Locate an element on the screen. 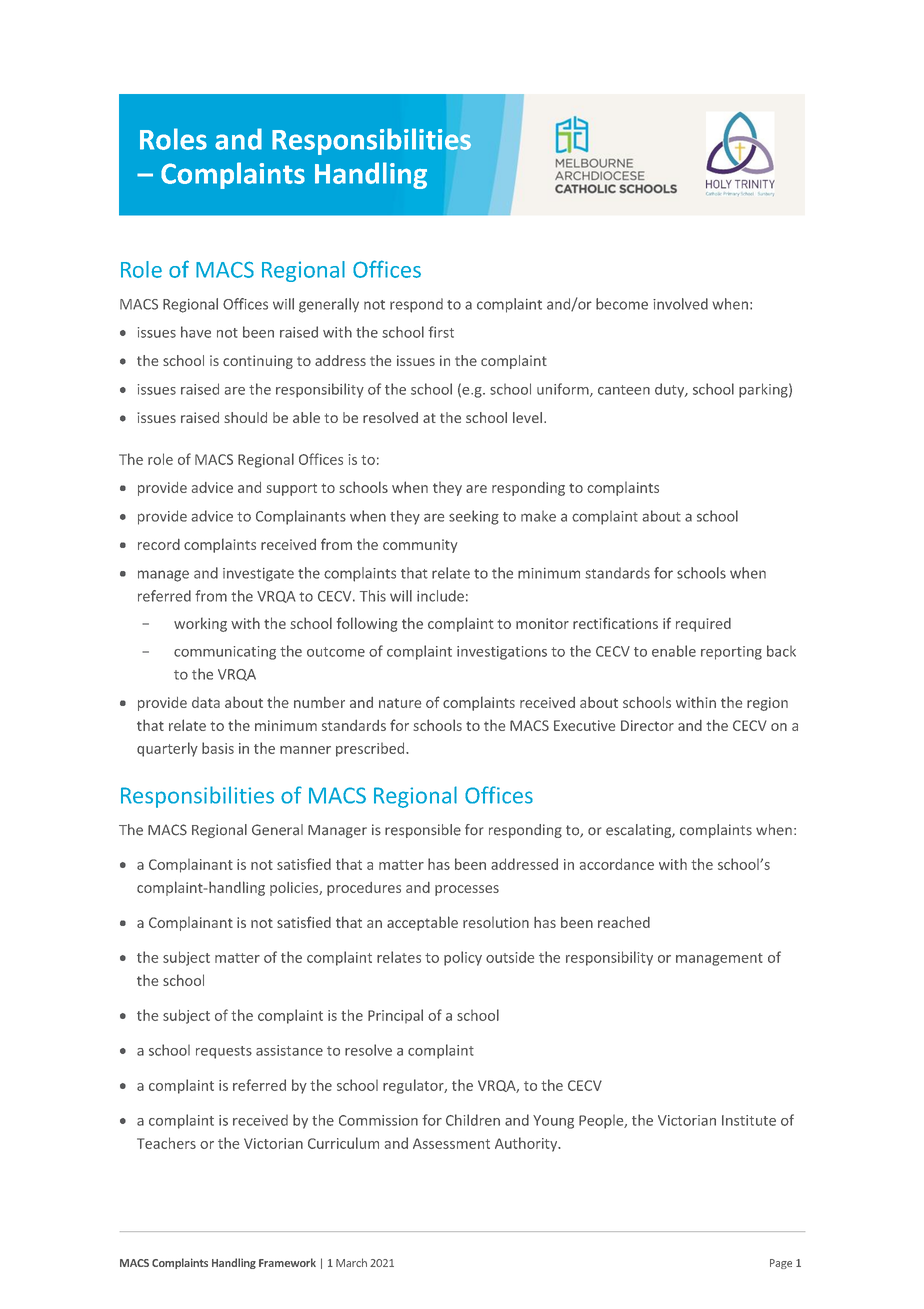  Director is located at coordinates (647, 725).
